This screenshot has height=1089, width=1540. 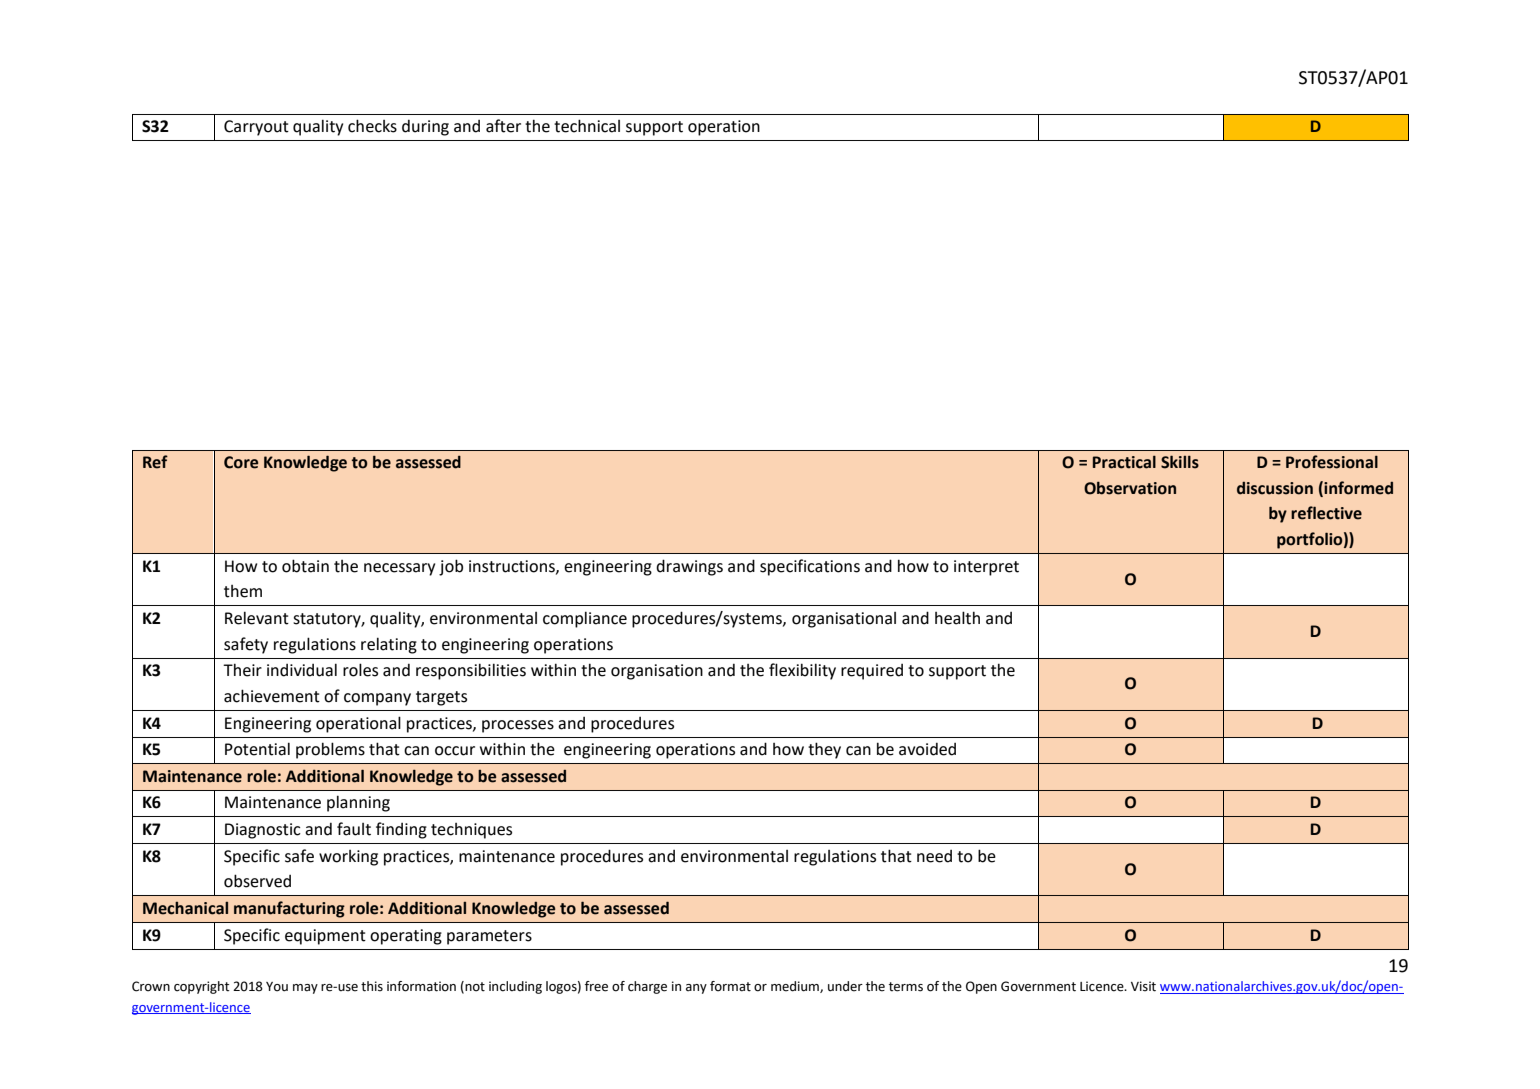 I want to click on flexibility, so click(x=802, y=671).
